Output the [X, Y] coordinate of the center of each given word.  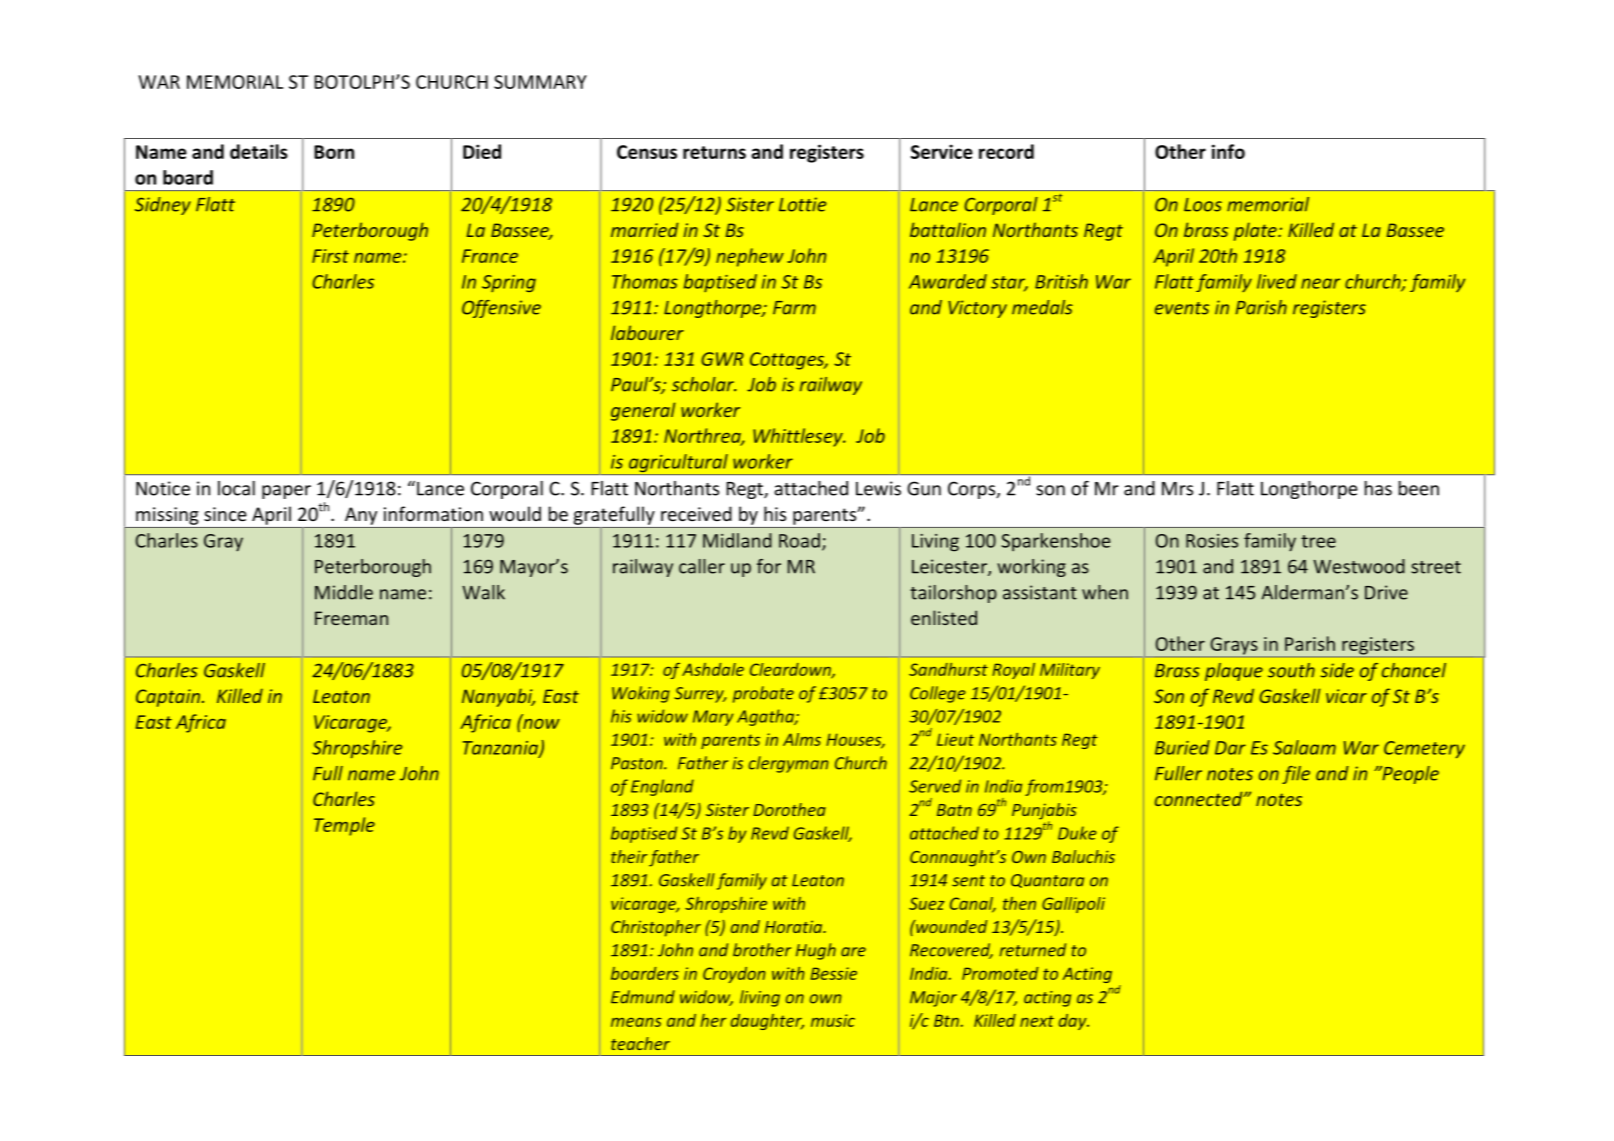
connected [1200, 798]
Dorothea [789, 809]
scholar [704, 384]
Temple [344, 826]
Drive [1386, 592]
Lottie [802, 204]
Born [334, 152]
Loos [1203, 205]
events [1182, 308]
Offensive [501, 309]
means [636, 1022]
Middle [344, 592]
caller [702, 566]
